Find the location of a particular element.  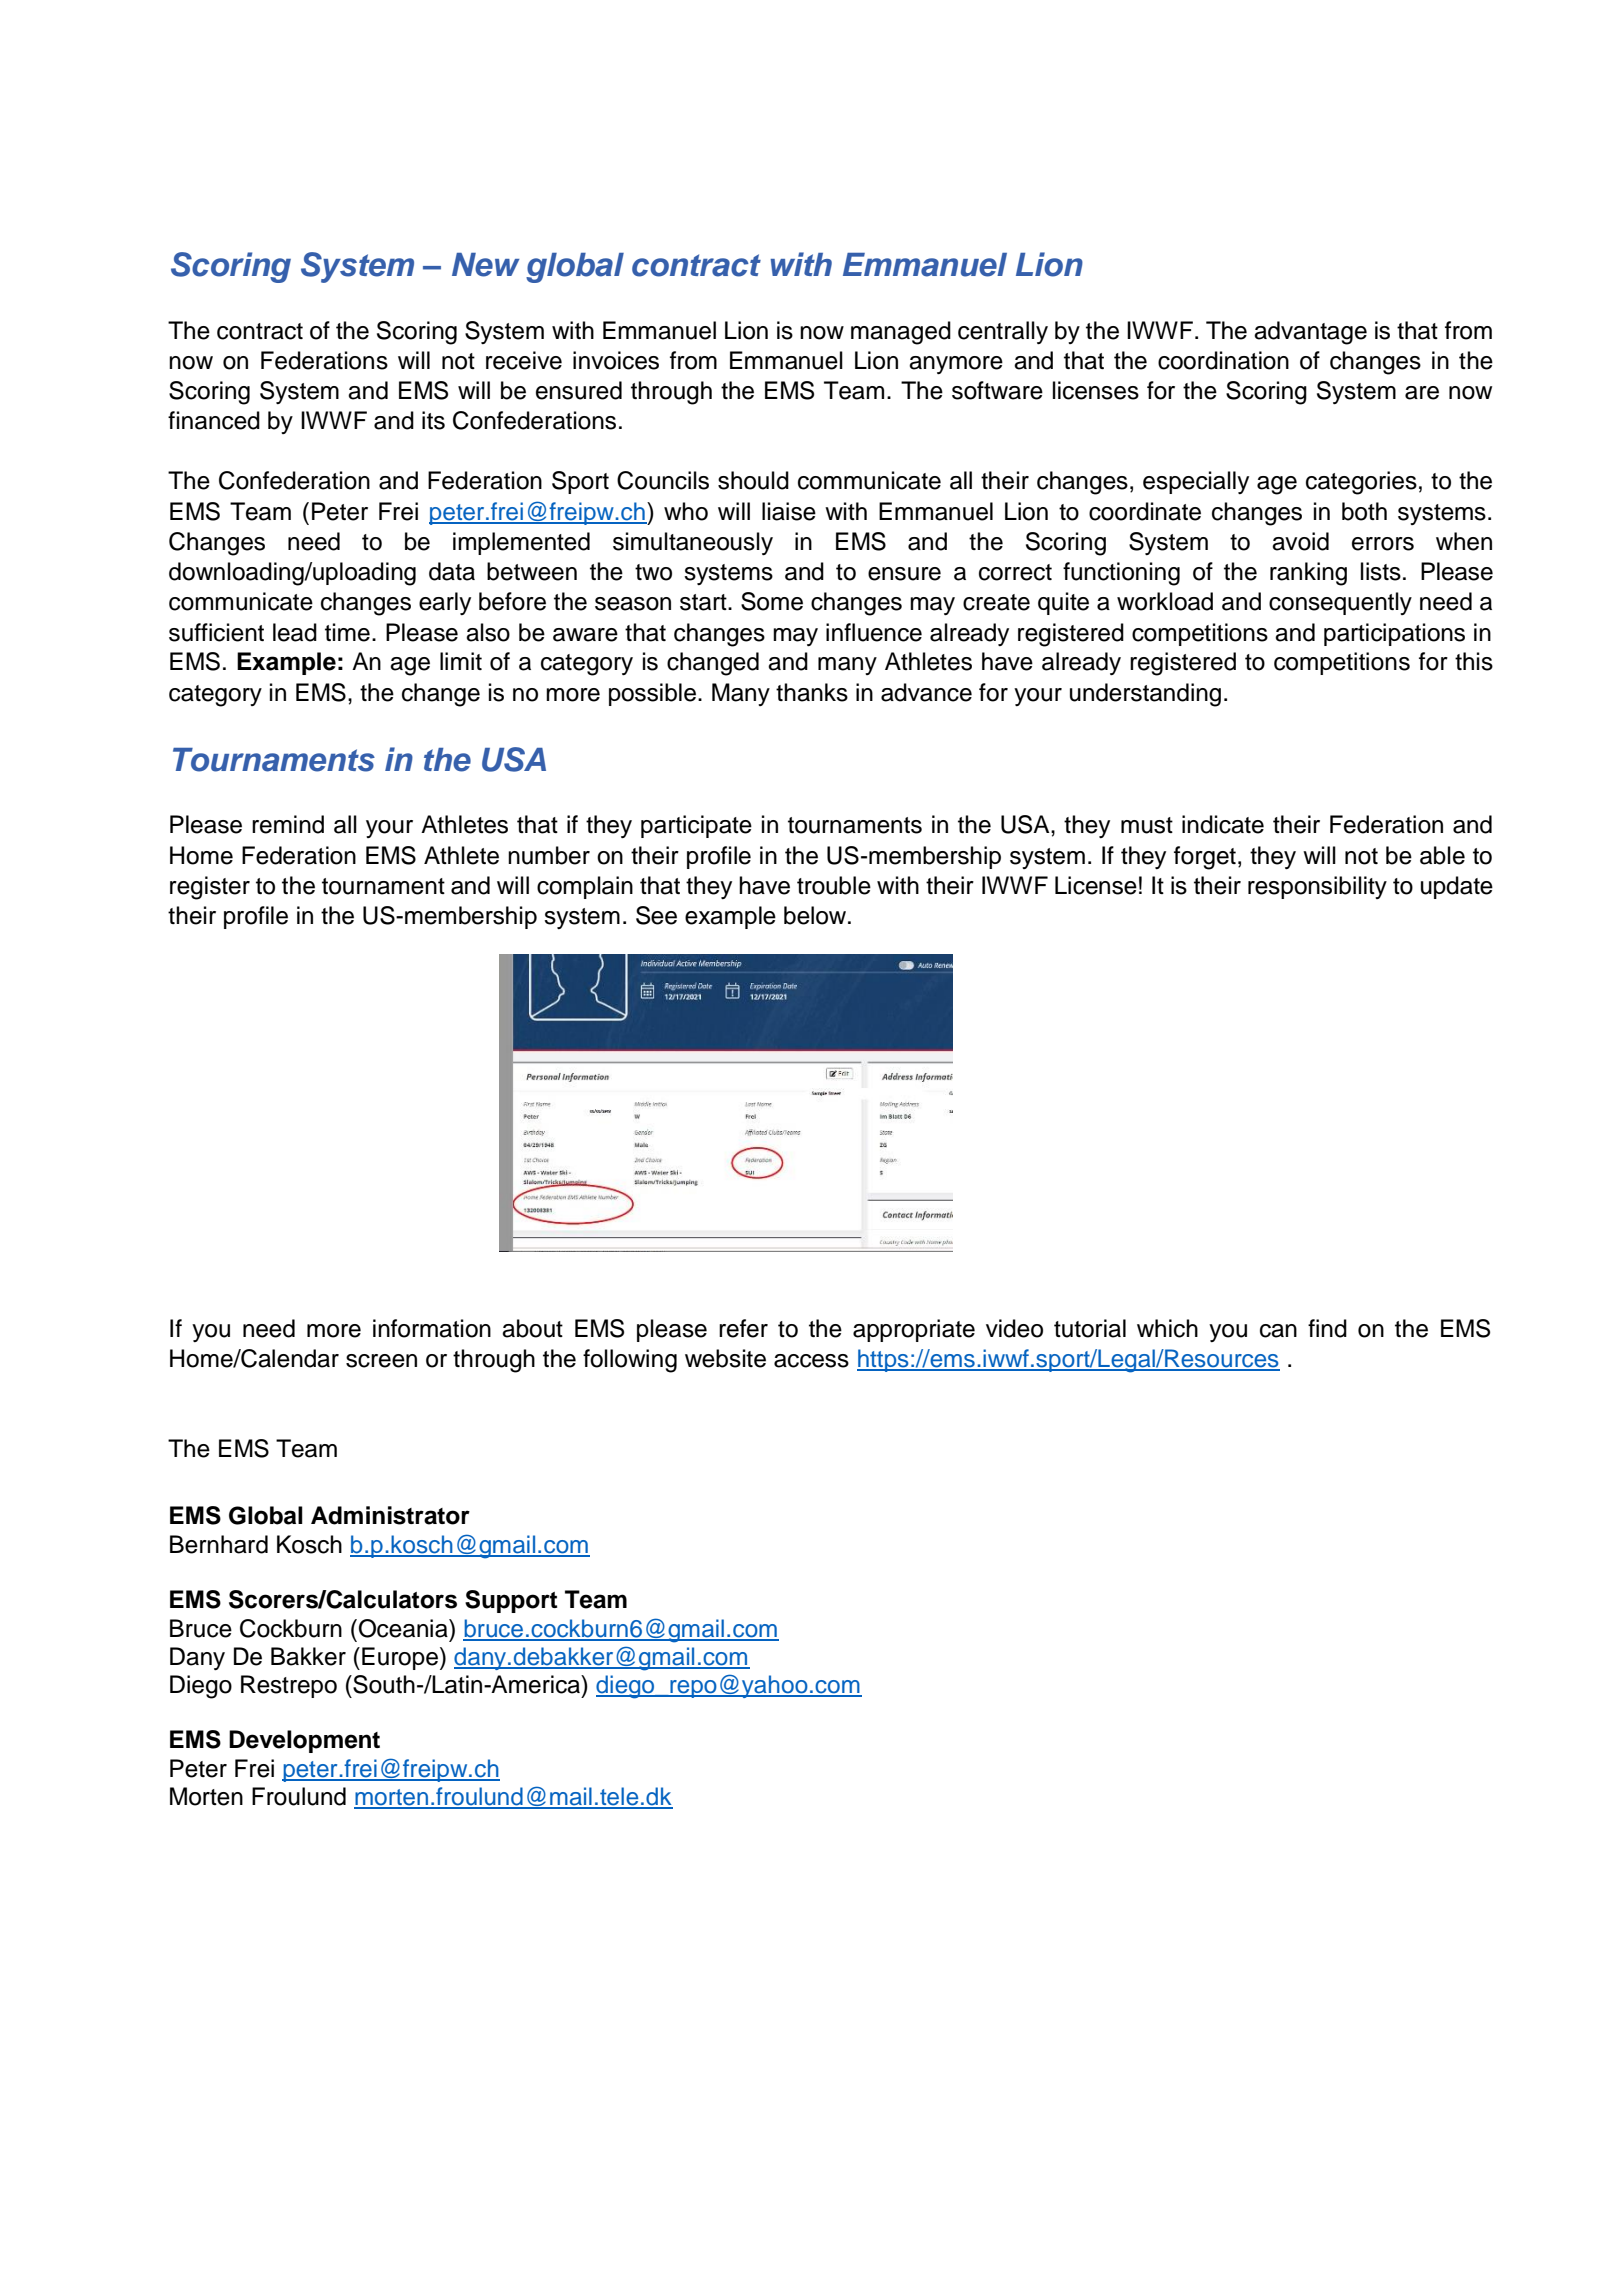

complain is located at coordinates (585, 887).
